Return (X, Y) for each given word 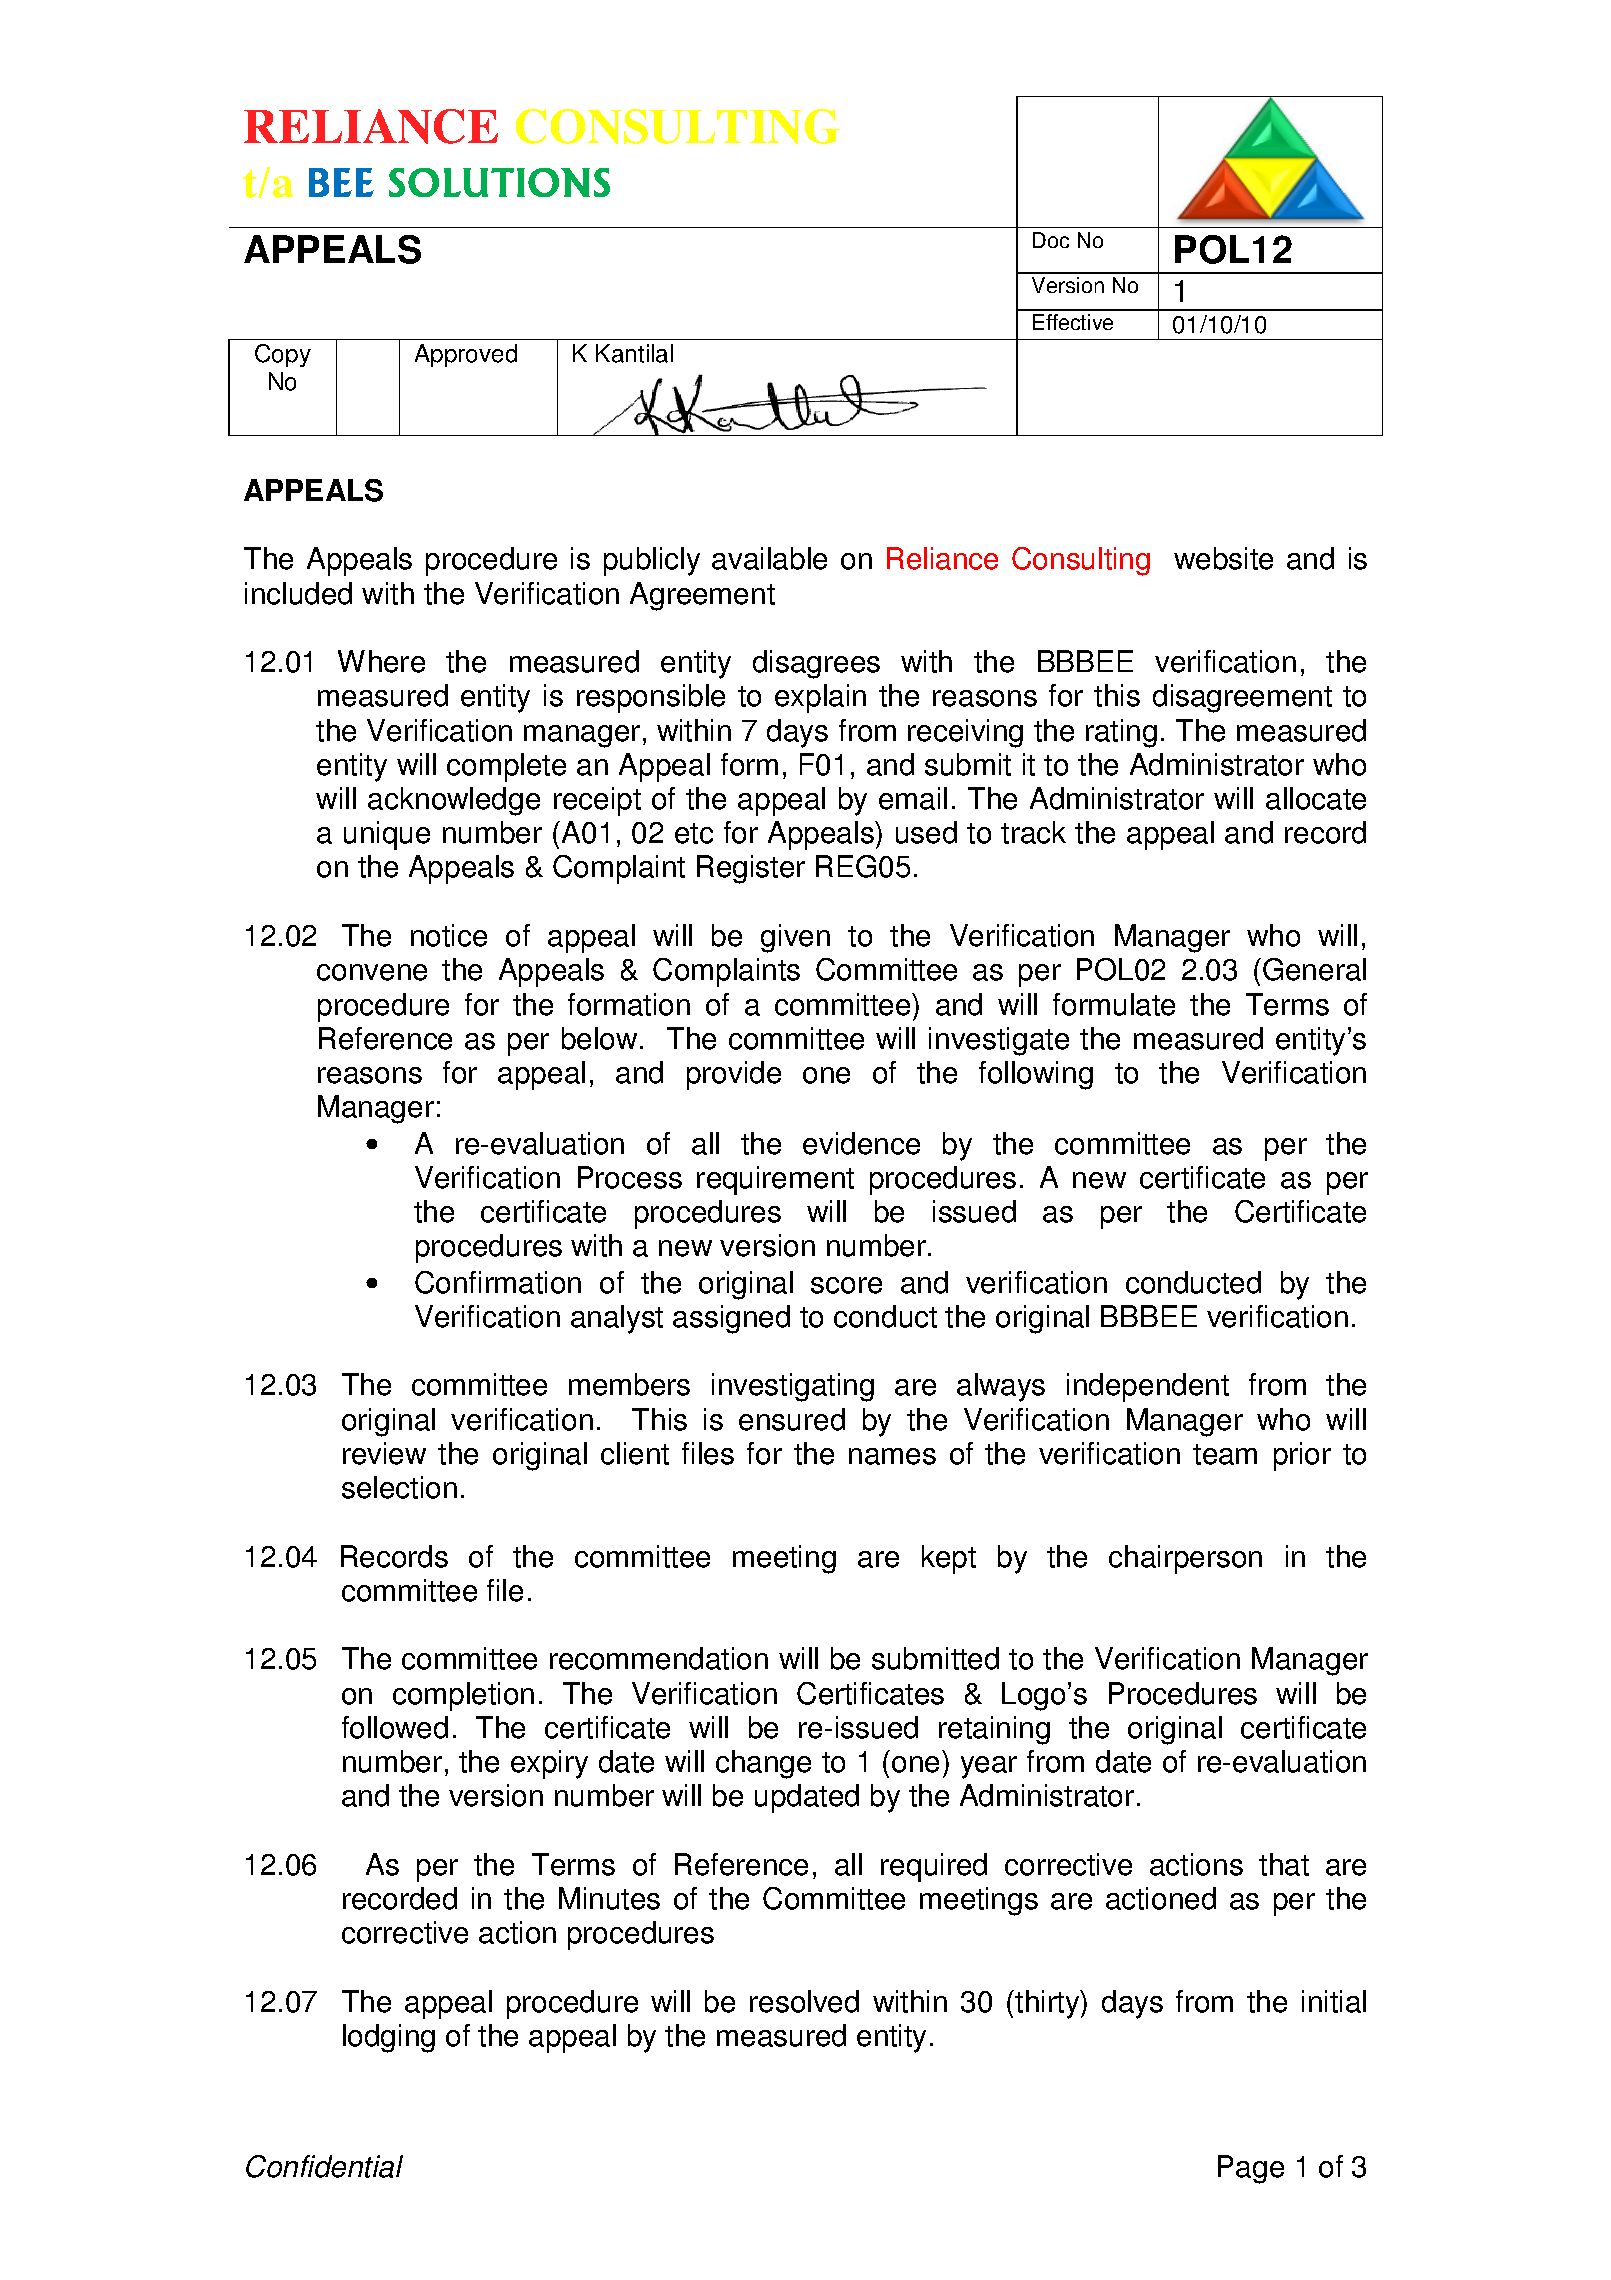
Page (1251, 2169)
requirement (775, 1180)
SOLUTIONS (499, 182)
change (763, 1764)
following (1036, 1075)
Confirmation (498, 1282)
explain (820, 698)
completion (463, 1696)
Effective (1073, 322)
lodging (389, 2038)
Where (381, 661)
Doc (1051, 240)
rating (1121, 733)
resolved (804, 2001)
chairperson (1185, 1559)
